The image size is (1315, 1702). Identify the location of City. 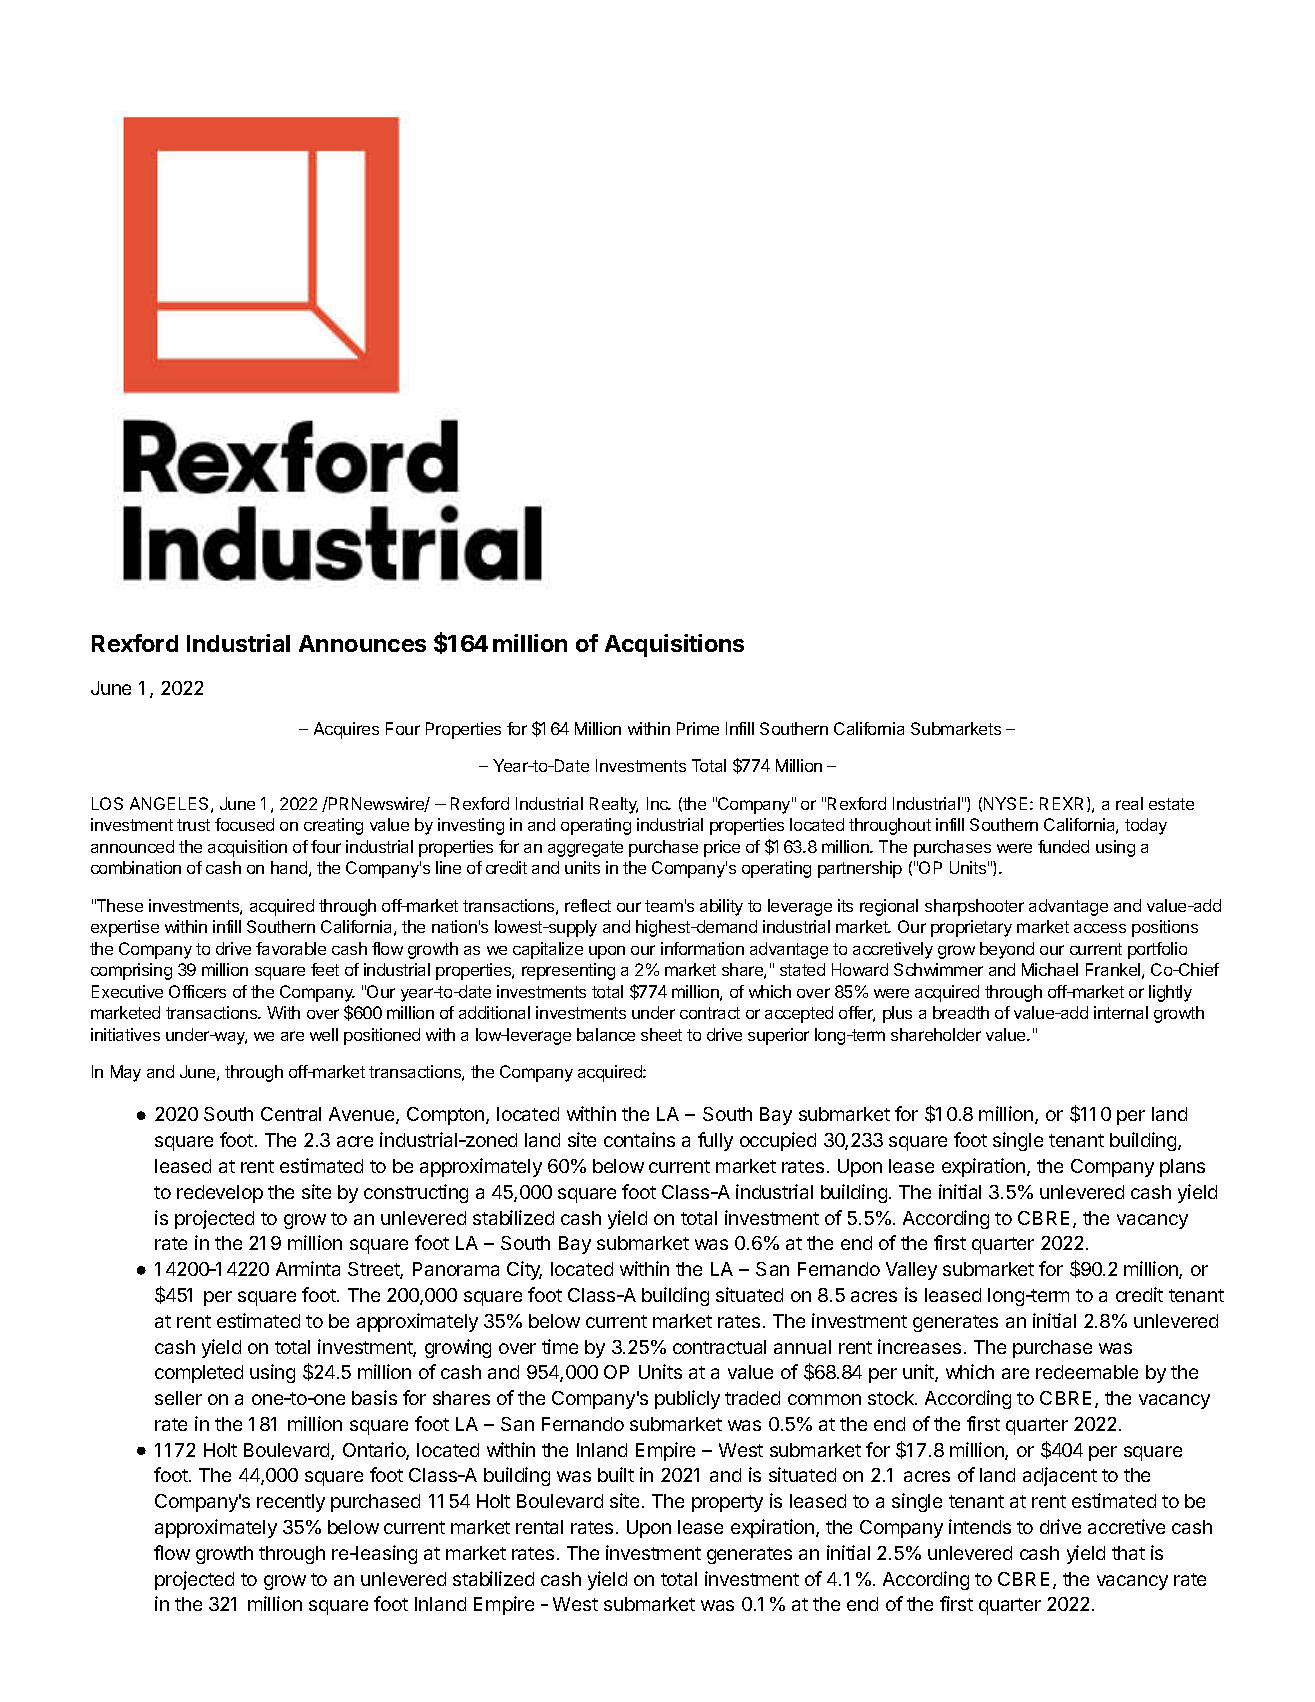
(524, 1270).
